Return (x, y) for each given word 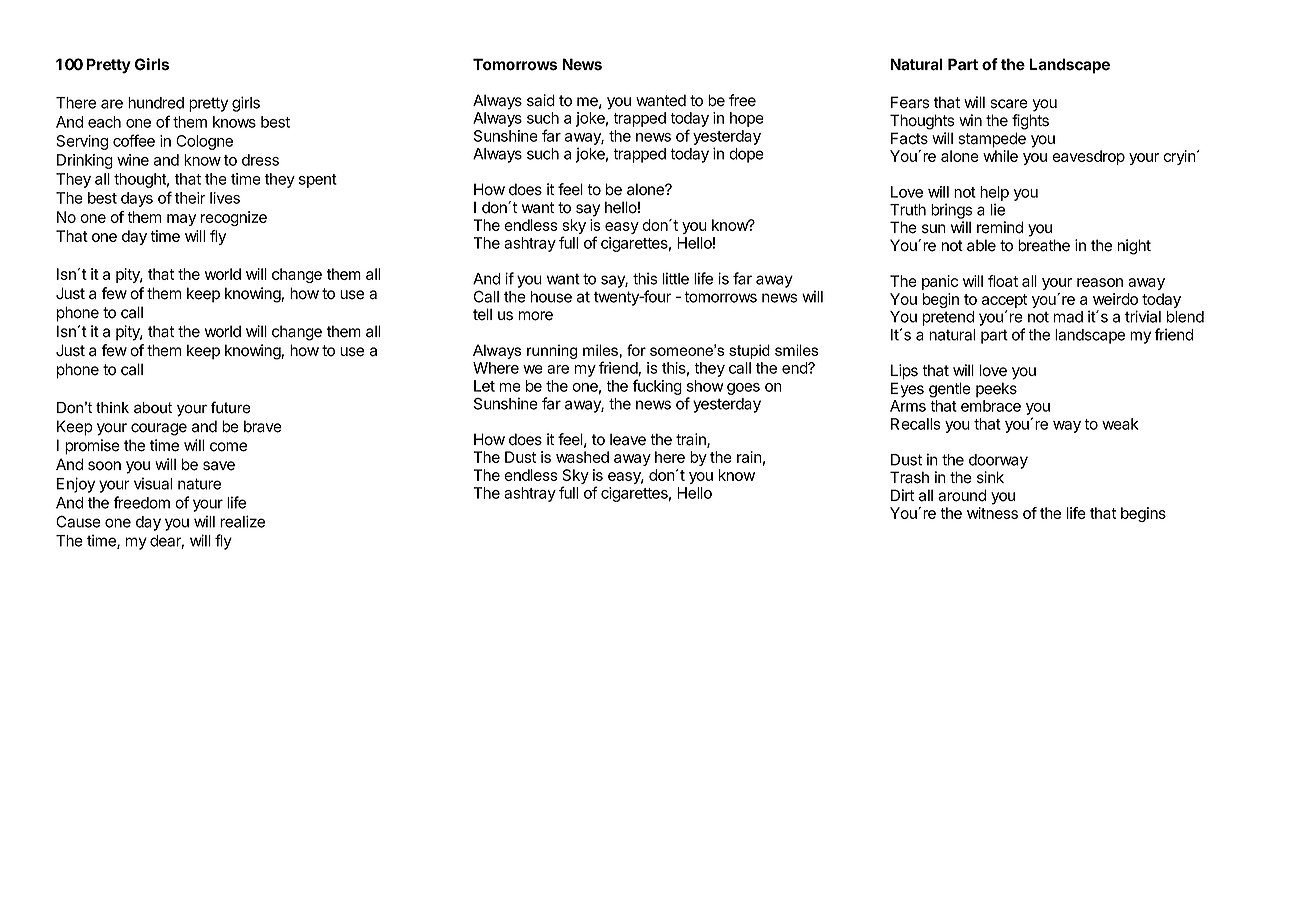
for (636, 350)
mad (1068, 317)
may (181, 220)
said (541, 100)
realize (242, 521)
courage (159, 429)
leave (628, 439)
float (1003, 281)
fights (1030, 122)
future (231, 407)
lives (225, 198)
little (676, 278)
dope (746, 155)
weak (1120, 424)
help (994, 193)
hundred (156, 103)
